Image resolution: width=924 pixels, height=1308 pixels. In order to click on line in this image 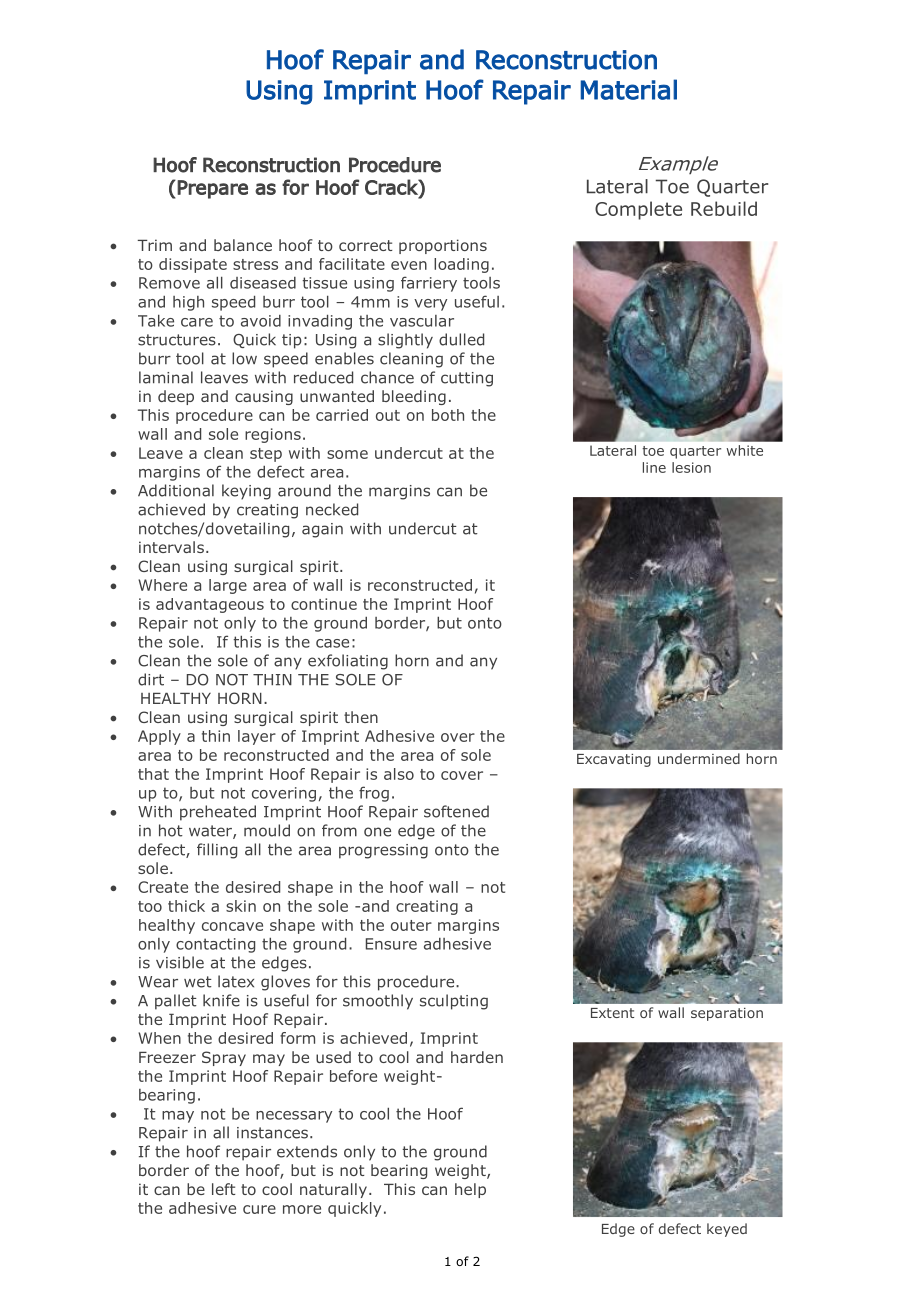, I will do `click(654, 467)`.
